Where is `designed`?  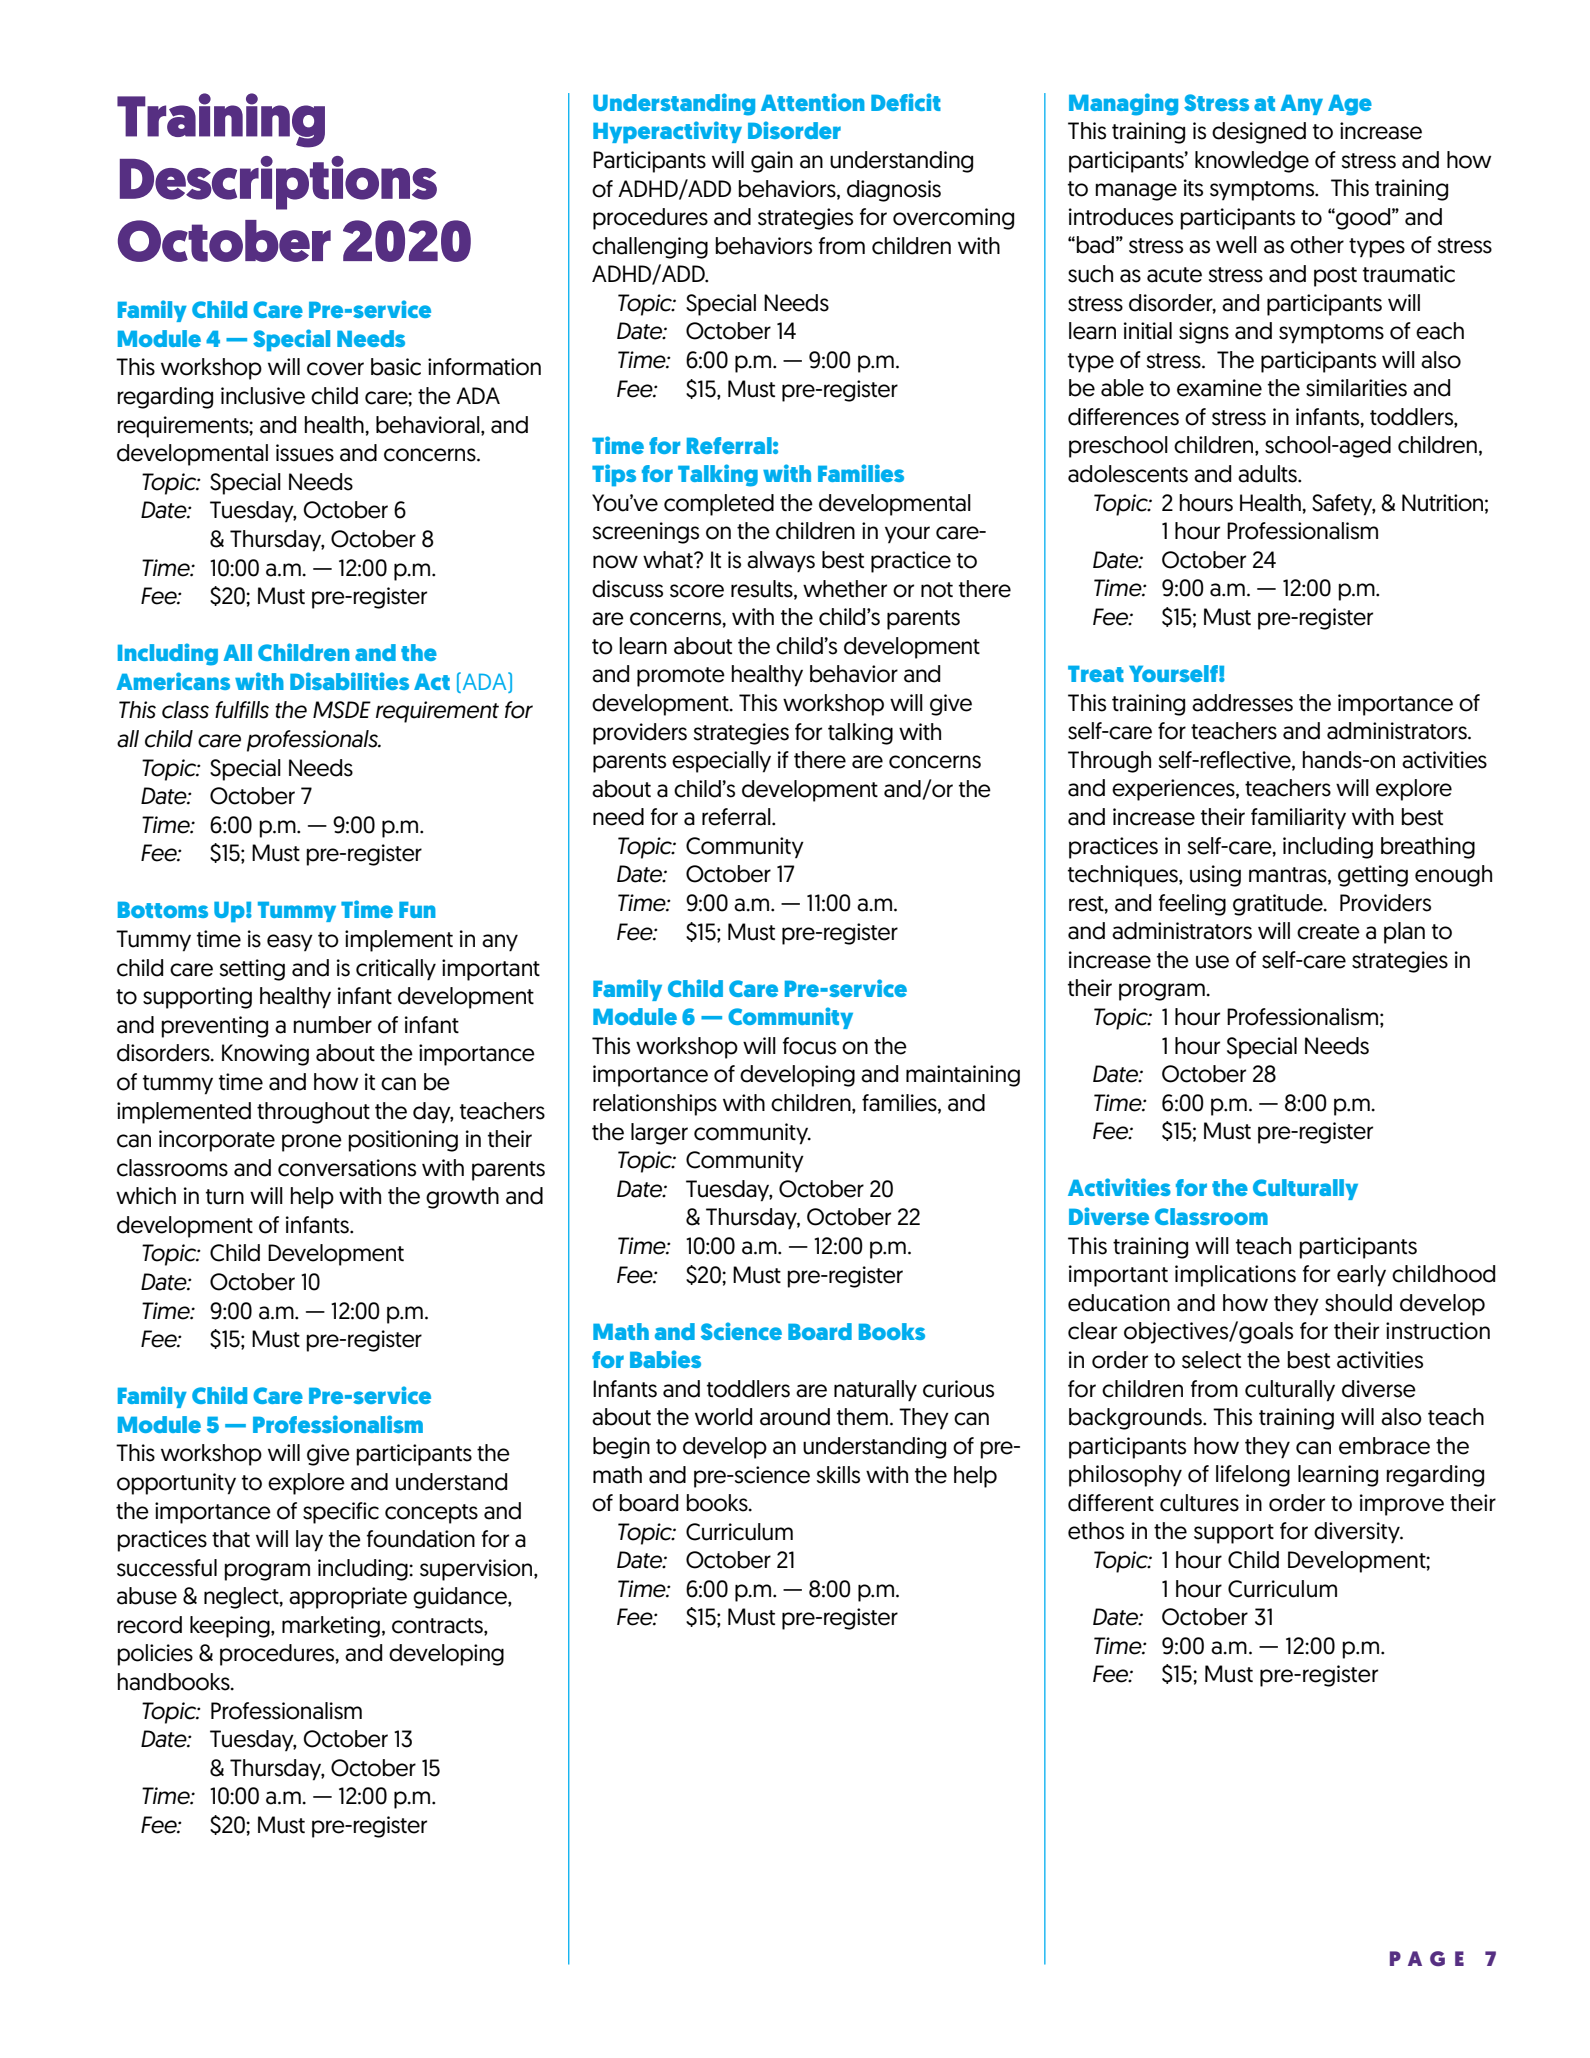
designed is located at coordinates (1259, 133).
